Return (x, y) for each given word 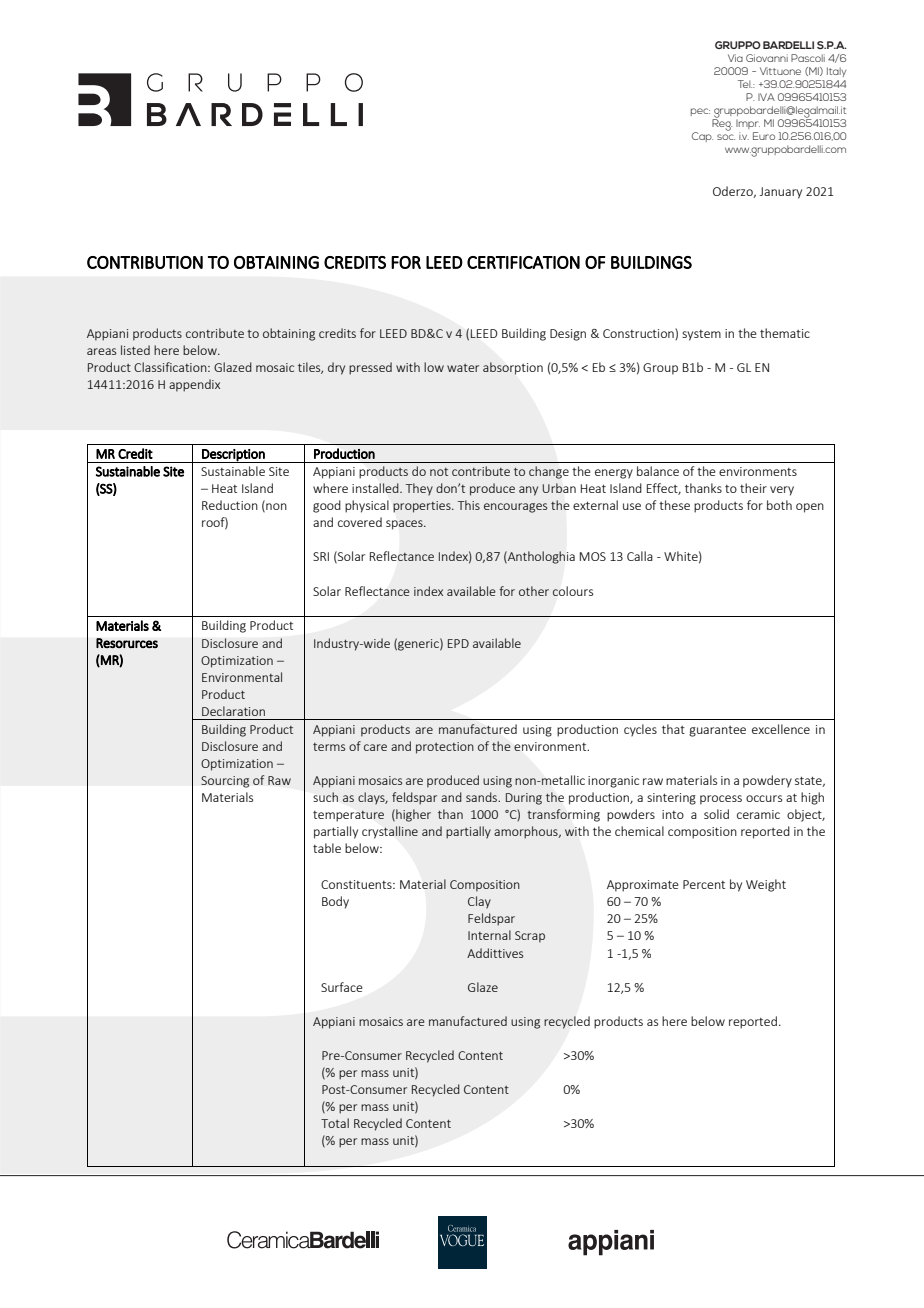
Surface (342, 987)
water (463, 368)
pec (700, 112)
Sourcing (225, 782)
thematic (785, 333)
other (534, 591)
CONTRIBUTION (145, 262)
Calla (640, 556)
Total (335, 1123)
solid (716, 814)
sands (482, 797)
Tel (745, 84)
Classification (171, 367)
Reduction (230, 505)
